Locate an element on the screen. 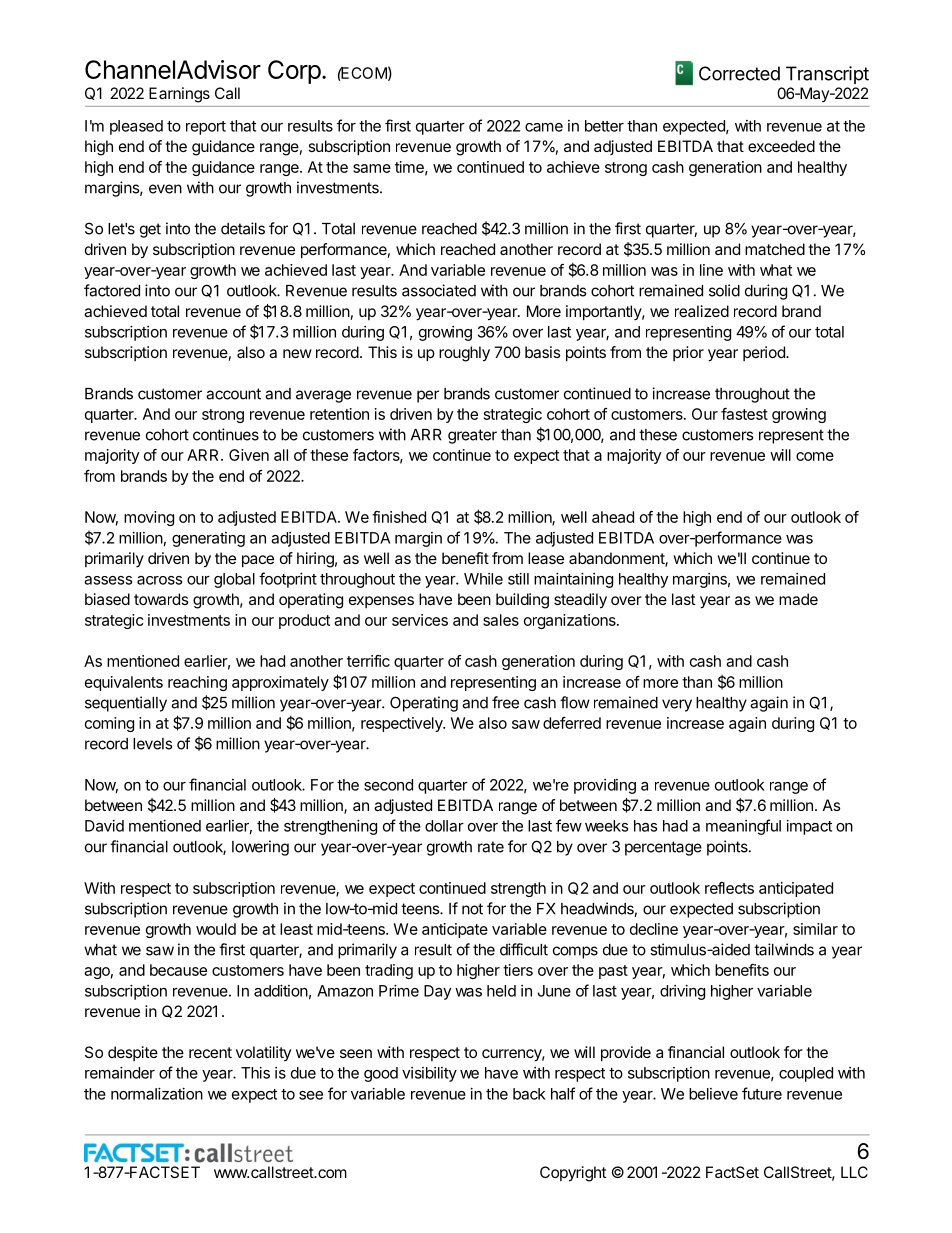  back is located at coordinates (529, 1094).
